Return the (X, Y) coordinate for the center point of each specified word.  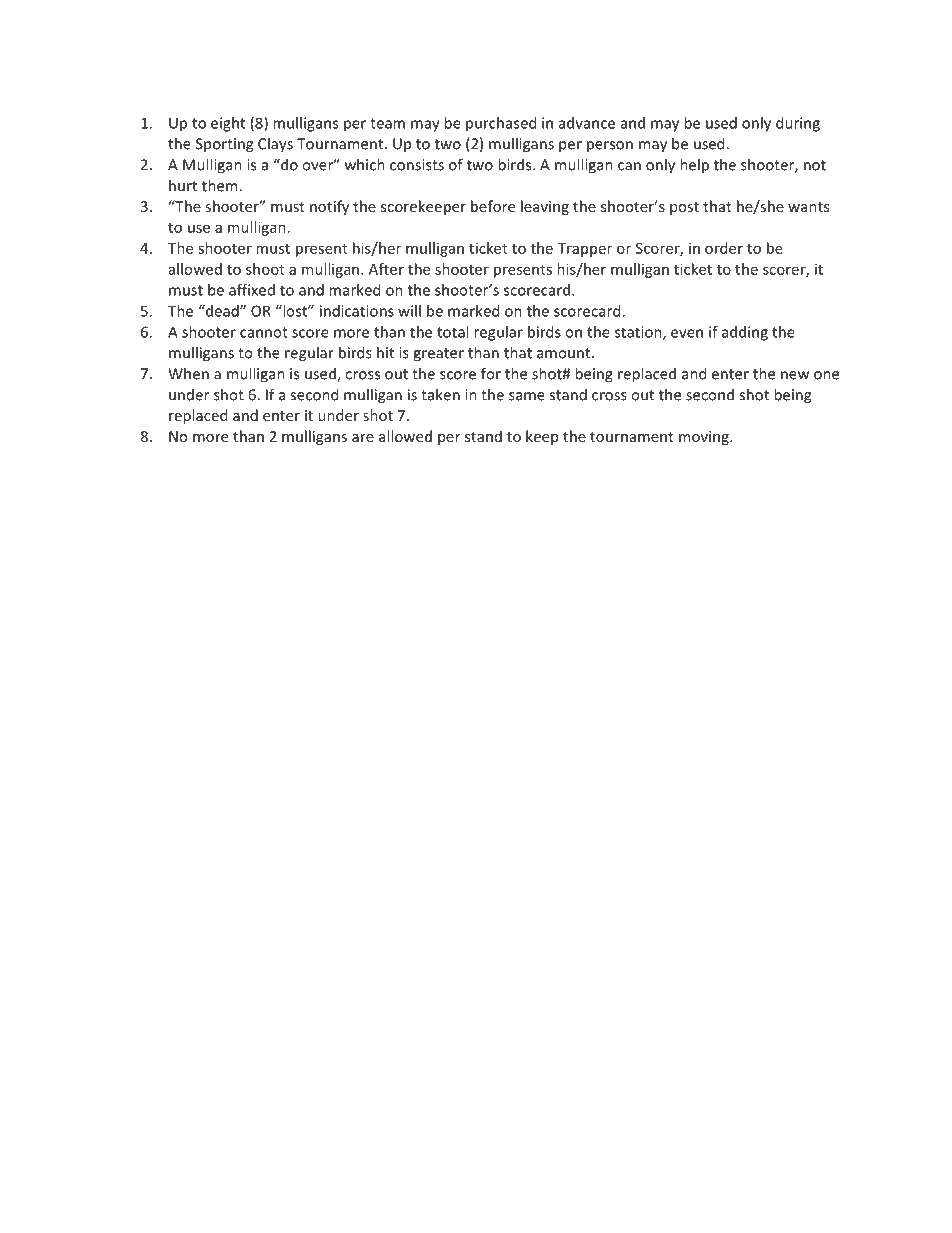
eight (228, 124)
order (724, 248)
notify (329, 207)
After (386, 269)
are (363, 438)
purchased (501, 124)
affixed (252, 290)
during (798, 124)
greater (438, 355)
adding (745, 333)
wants (808, 207)
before (493, 206)
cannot (264, 332)
